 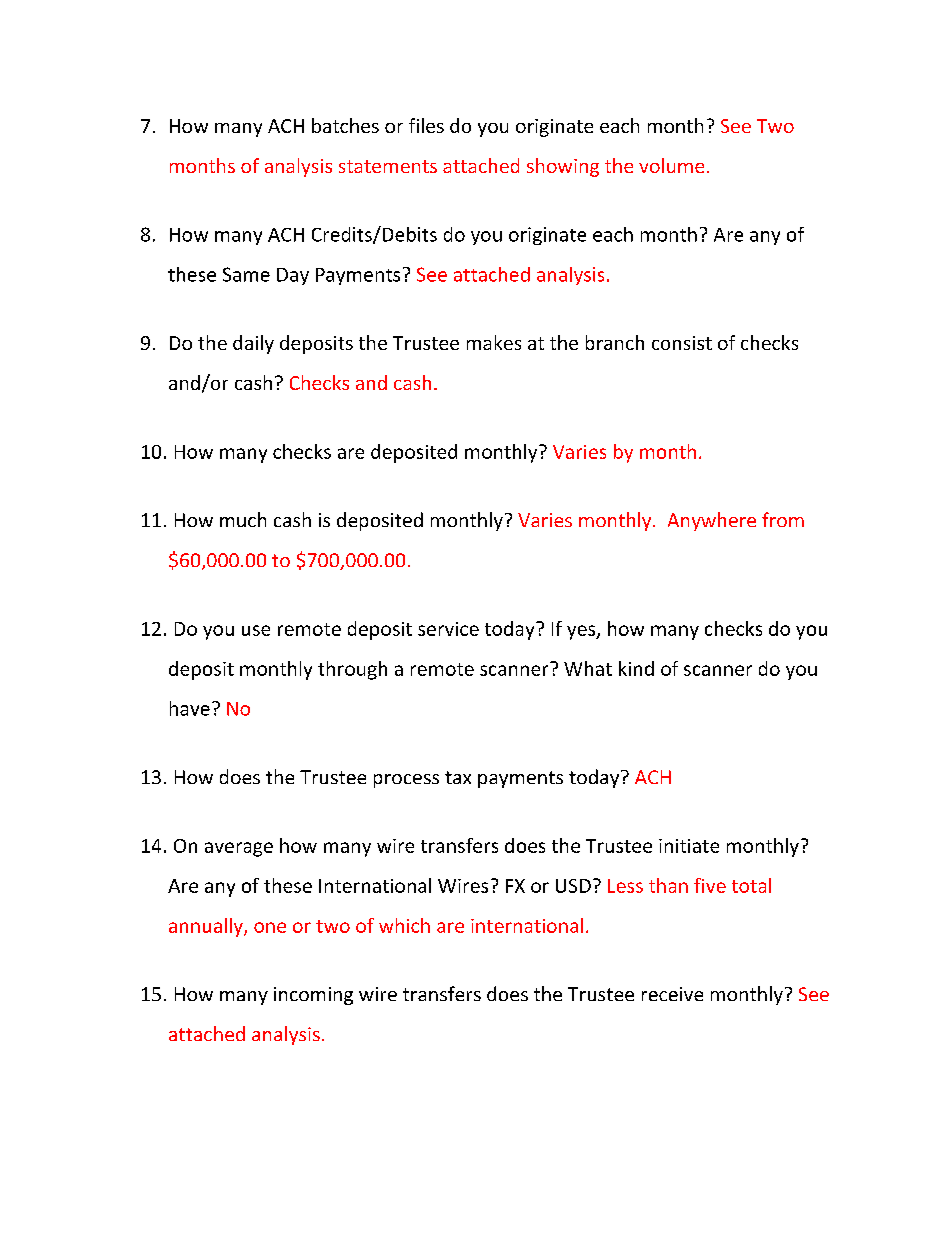 I want to click on consist, so click(x=682, y=343).
